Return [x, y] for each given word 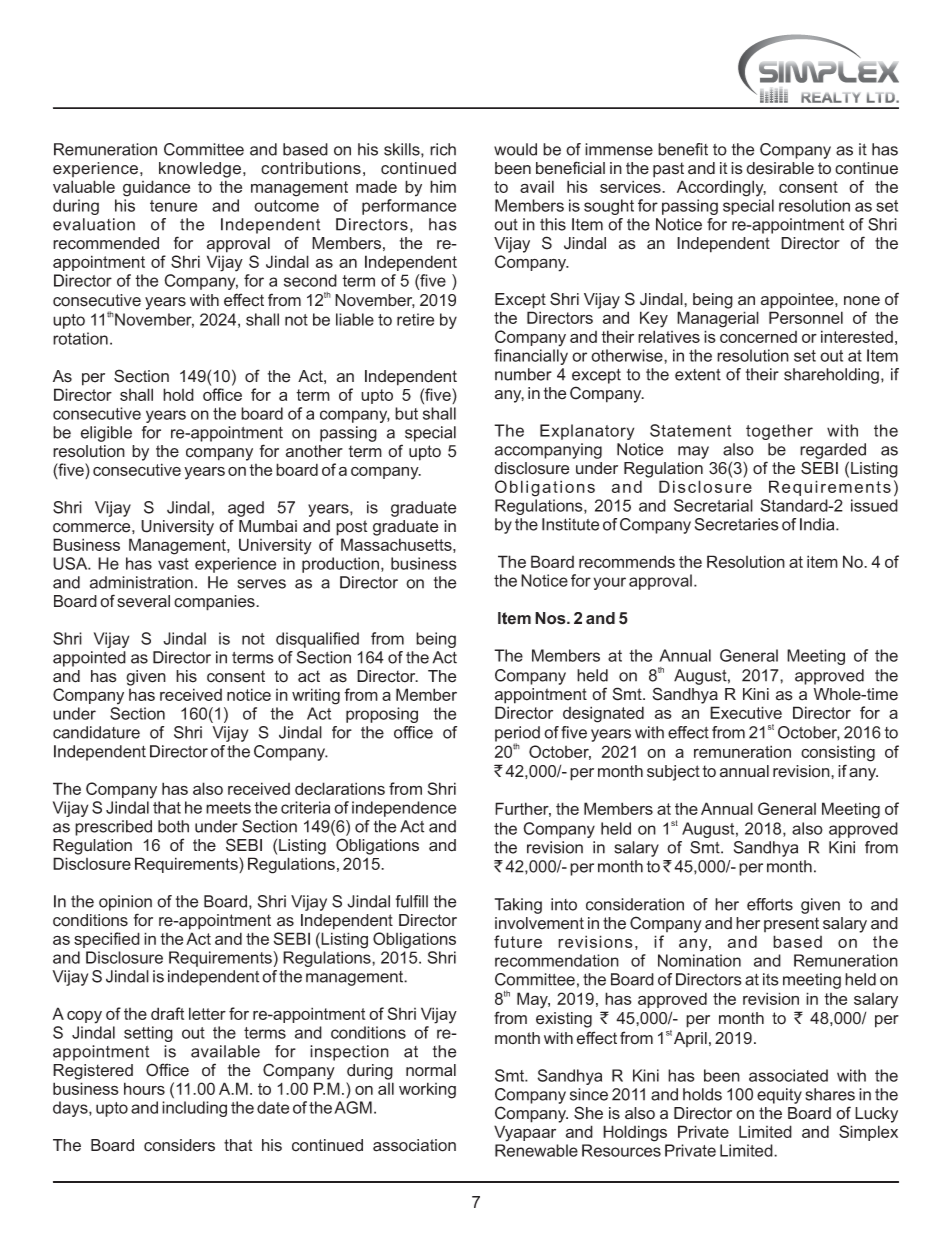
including [194, 1109]
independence [404, 809]
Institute [570, 524]
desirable [780, 168]
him [443, 186]
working [427, 1090]
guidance [156, 188]
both [173, 826]
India [818, 524]
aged [246, 509]
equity [779, 1096]
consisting [838, 754]
